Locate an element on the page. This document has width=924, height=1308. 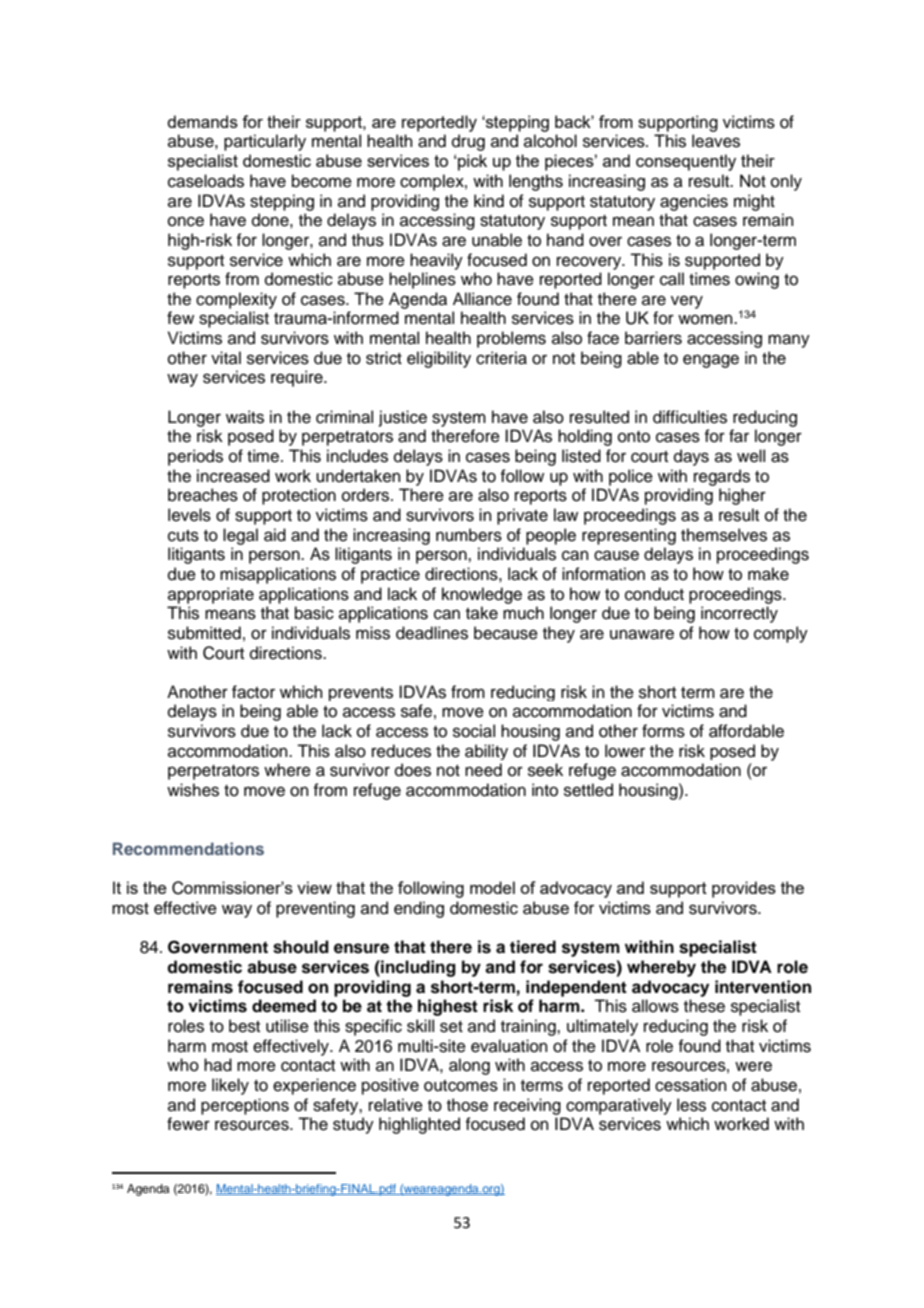
submitted is located at coordinates (204, 633).
